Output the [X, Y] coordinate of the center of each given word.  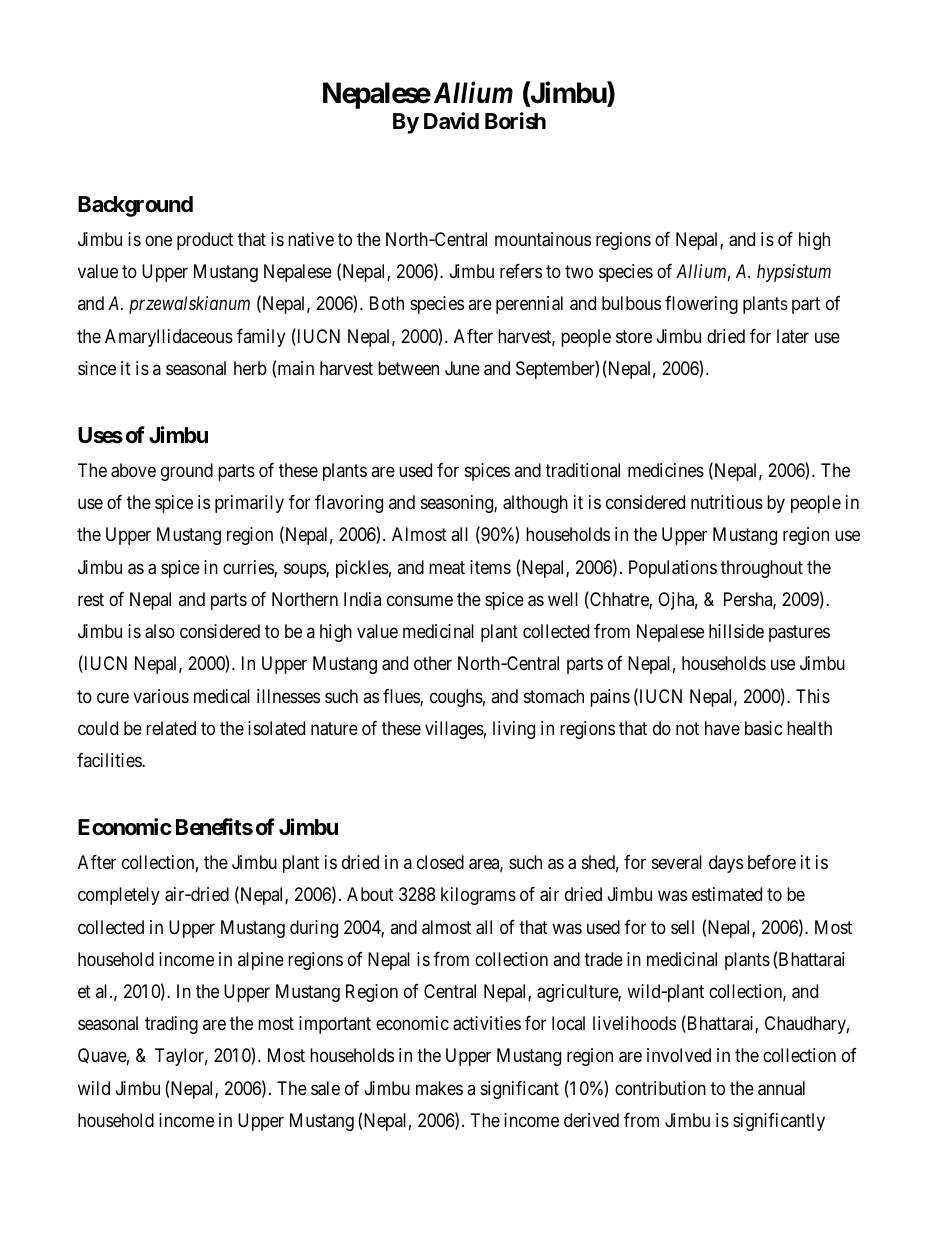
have [722, 728]
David [451, 121]
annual [781, 1088]
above [133, 470]
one [158, 240]
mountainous [543, 239]
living [514, 730]
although [535, 504]
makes [439, 1088]
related [171, 728]
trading [171, 1025]
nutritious [727, 502]
